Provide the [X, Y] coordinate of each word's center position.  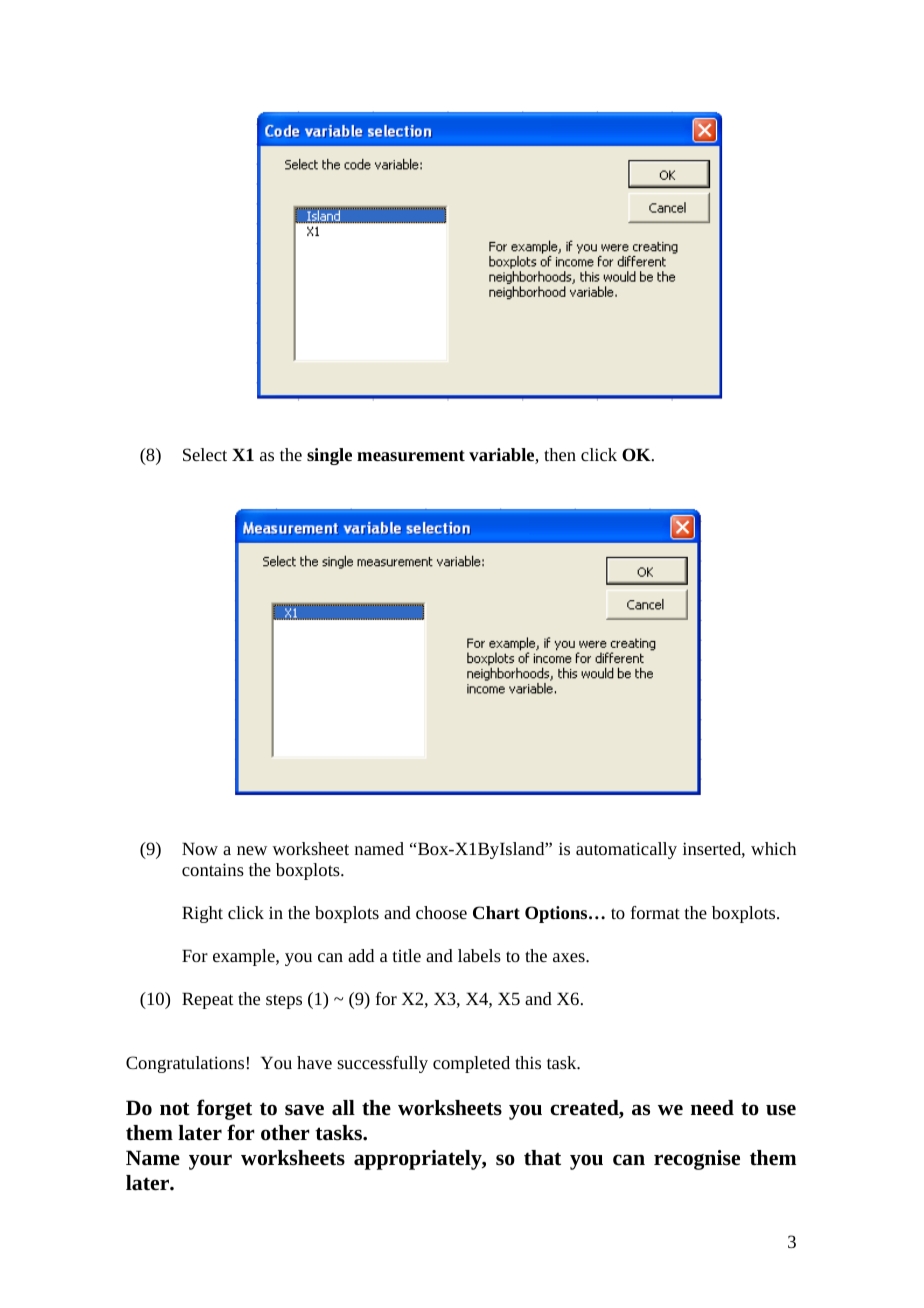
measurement [411, 455]
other [285, 1133]
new [252, 850]
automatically [626, 850]
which [773, 848]
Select [205, 454]
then [560, 454]
